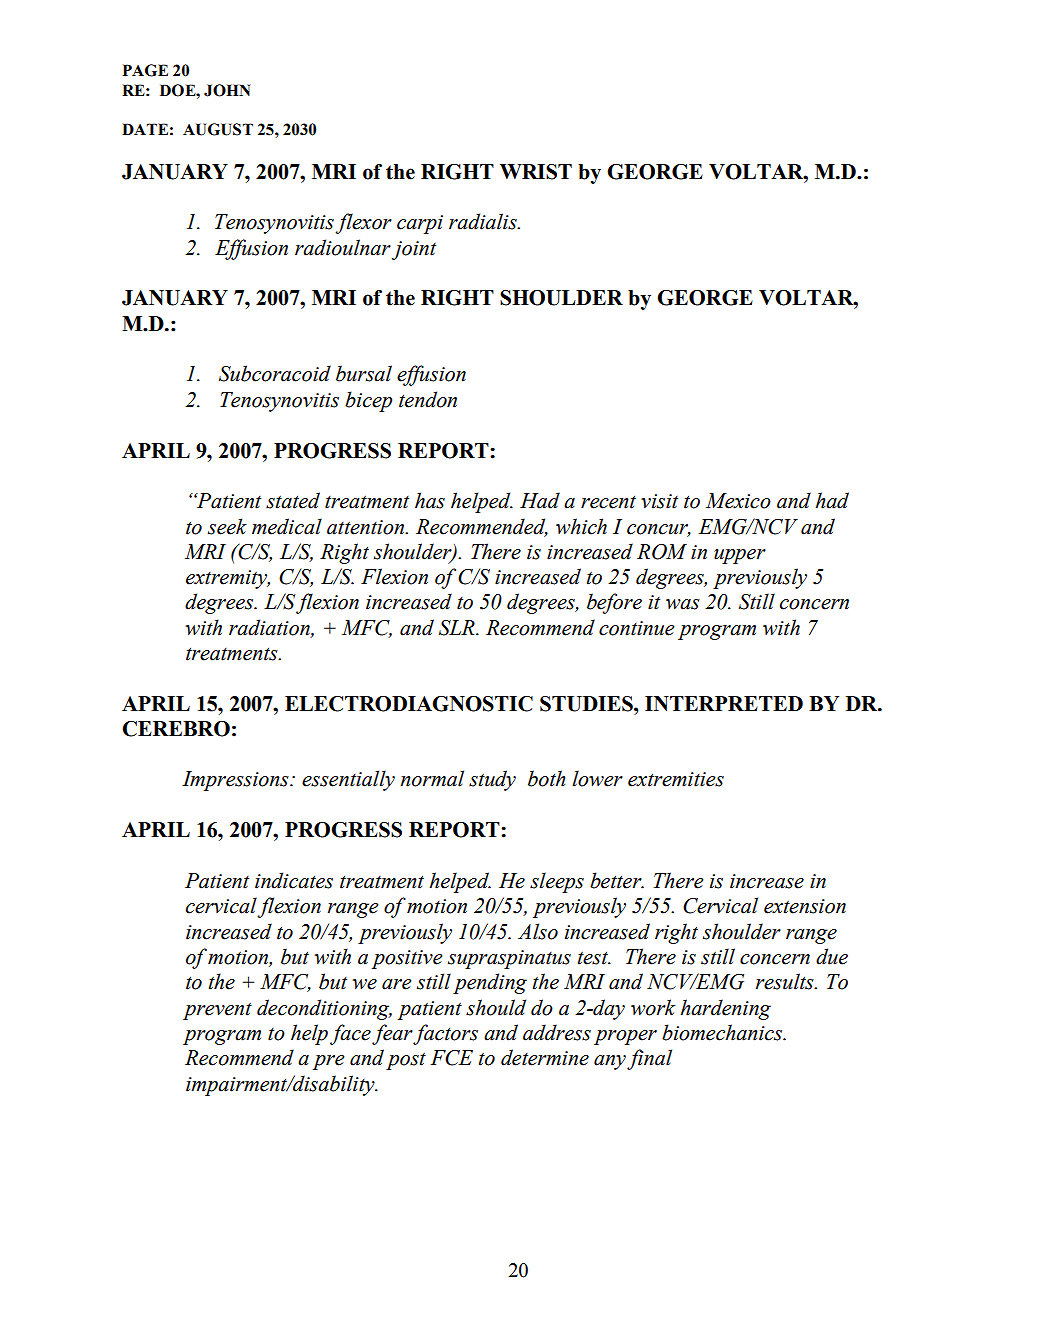 The width and height of the screenshot is (1037, 1342). I want to click on upper, so click(740, 556).
